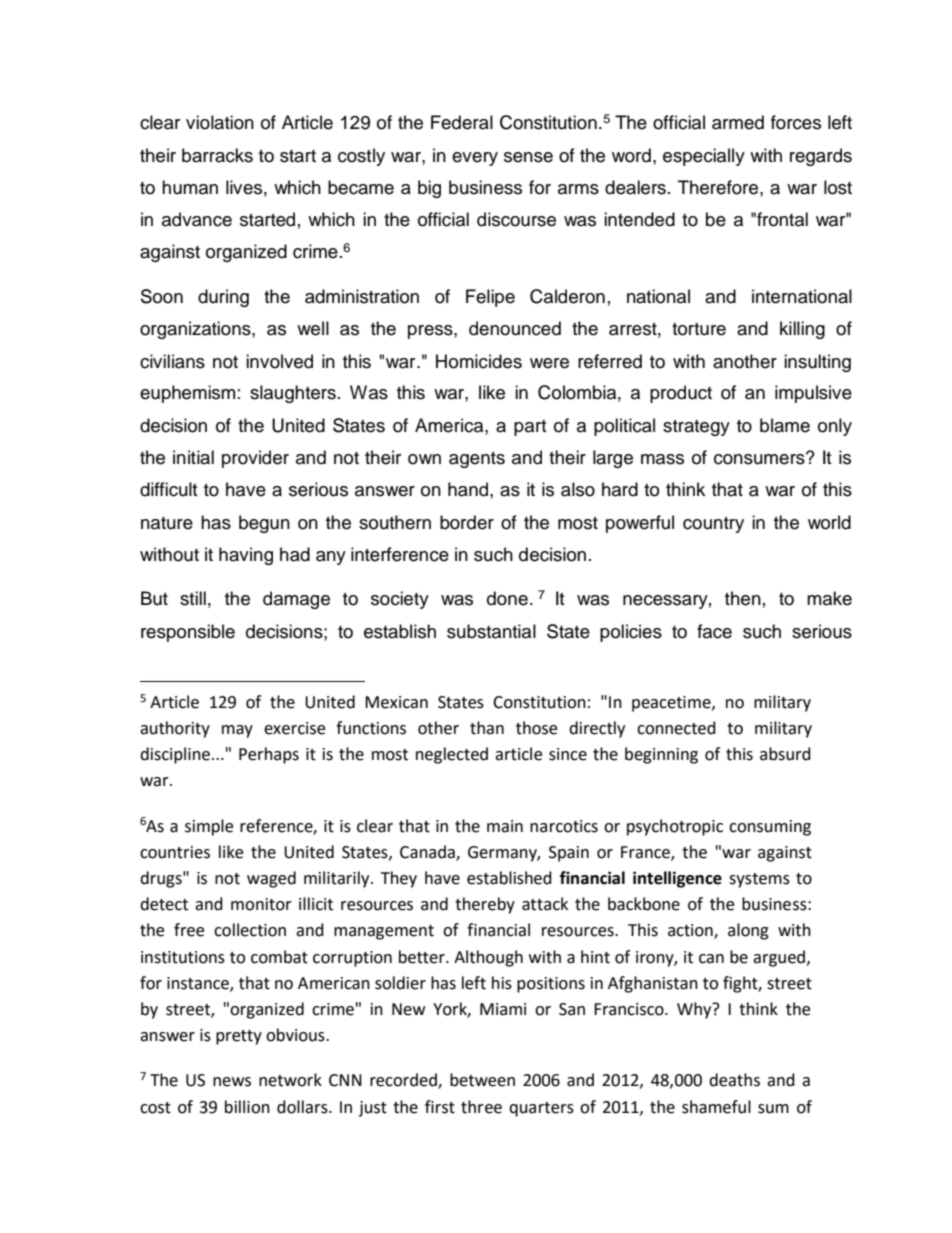 This screenshot has width=952, height=1233. What do you see at coordinates (193, 598) in the screenshot?
I see `still` at bounding box center [193, 598].
